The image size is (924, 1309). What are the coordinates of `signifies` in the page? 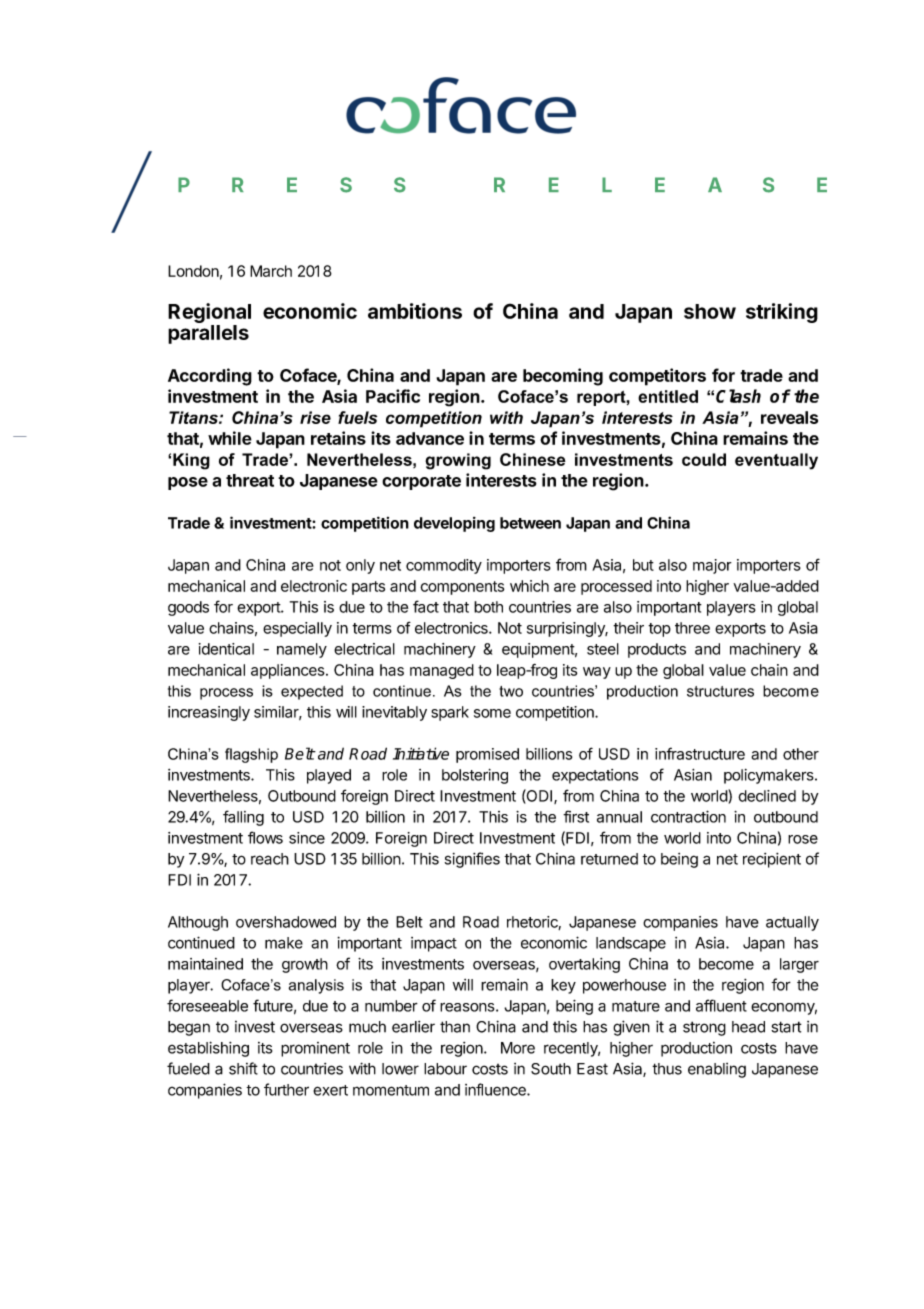 It's located at (472, 860).
